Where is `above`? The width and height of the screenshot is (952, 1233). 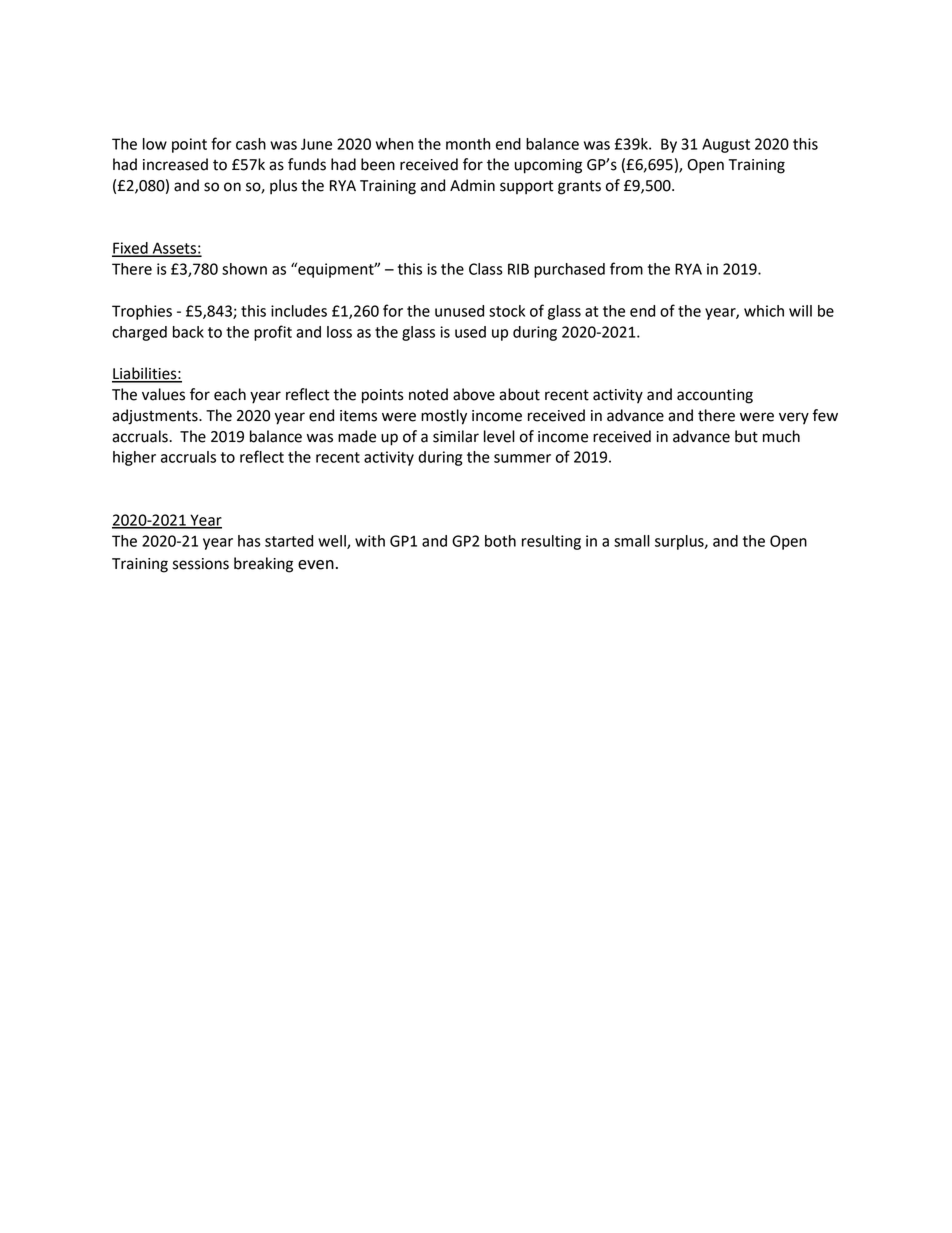
above is located at coordinates (474, 394).
